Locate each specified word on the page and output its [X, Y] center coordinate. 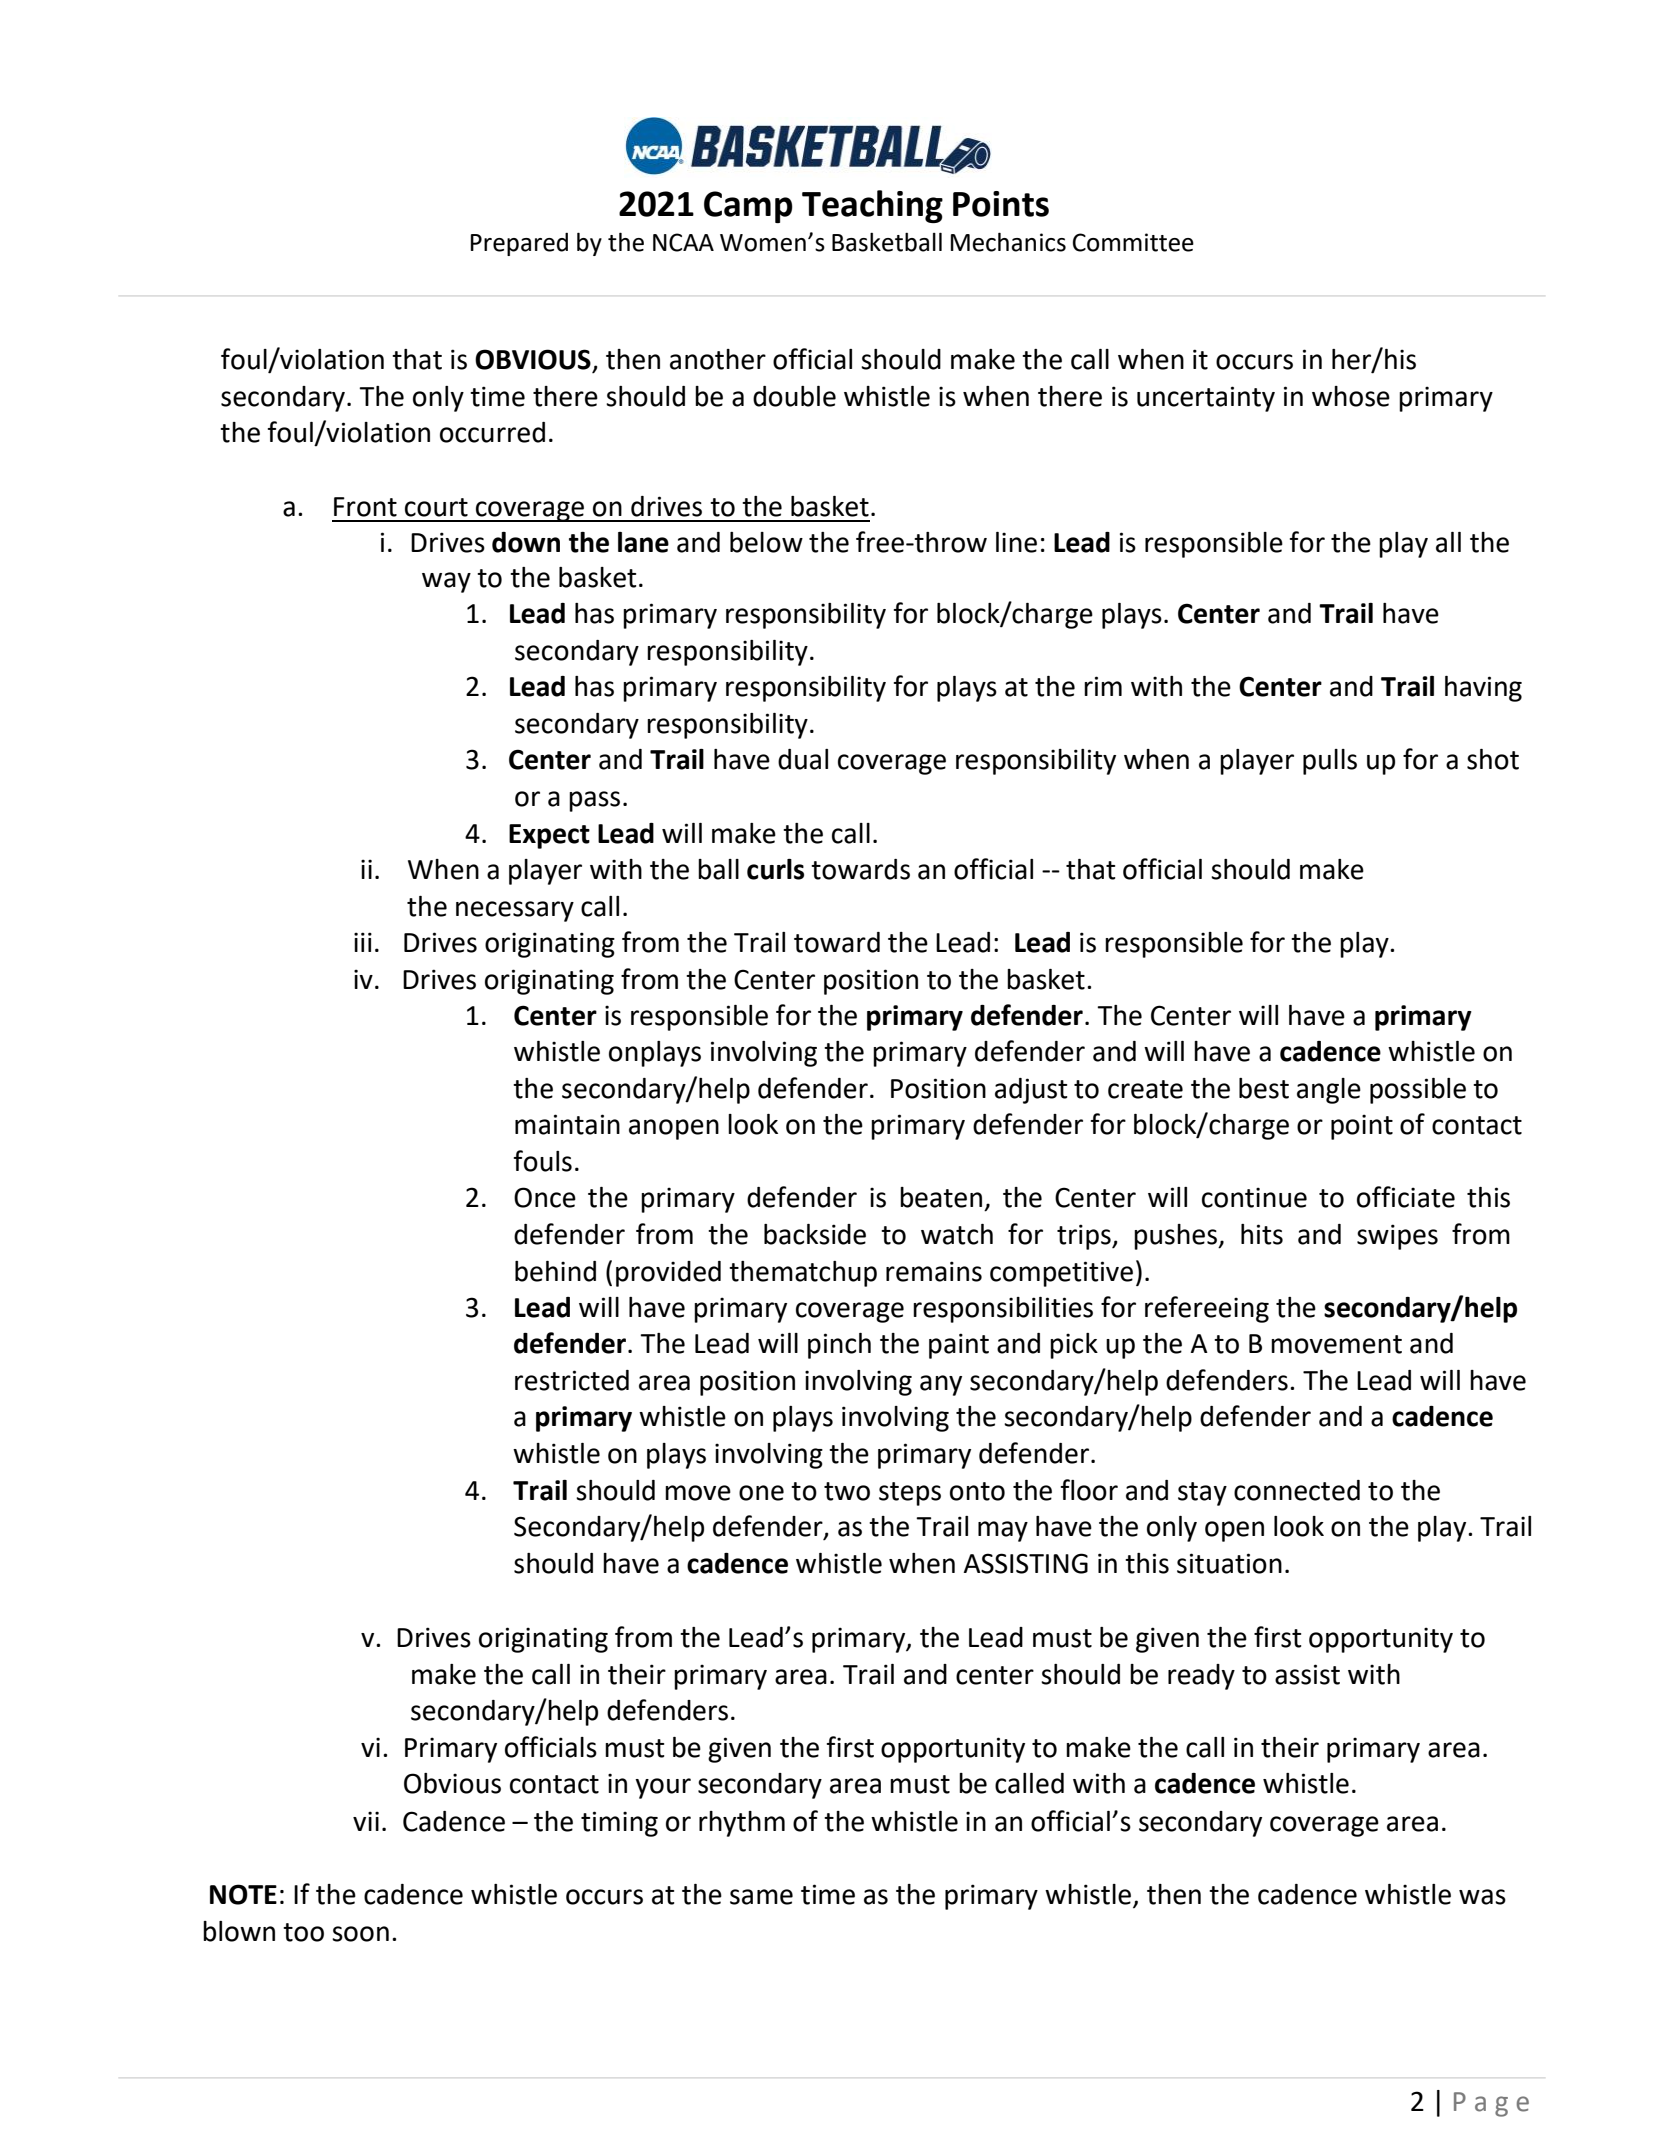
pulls [1330, 762]
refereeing [1207, 1309]
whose [1351, 396]
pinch [839, 1346]
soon [360, 1934]
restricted [572, 1380]
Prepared [519, 244]
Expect [549, 836]
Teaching [872, 206]
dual [803, 759]
